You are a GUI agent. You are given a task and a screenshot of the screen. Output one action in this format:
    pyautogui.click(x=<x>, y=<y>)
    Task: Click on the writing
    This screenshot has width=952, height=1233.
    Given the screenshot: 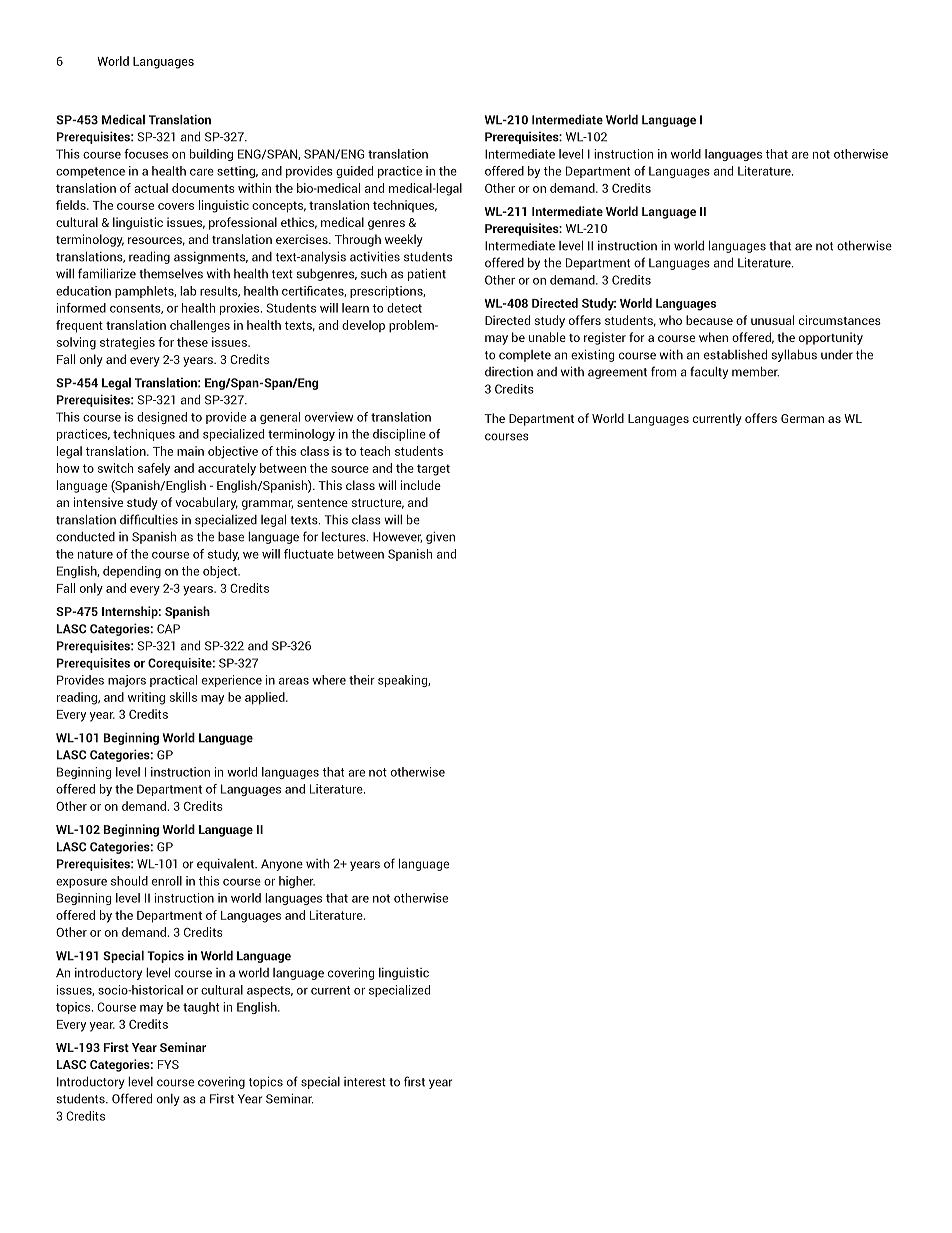 What is the action you would take?
    pyautogui.click(x=146, y=698)
